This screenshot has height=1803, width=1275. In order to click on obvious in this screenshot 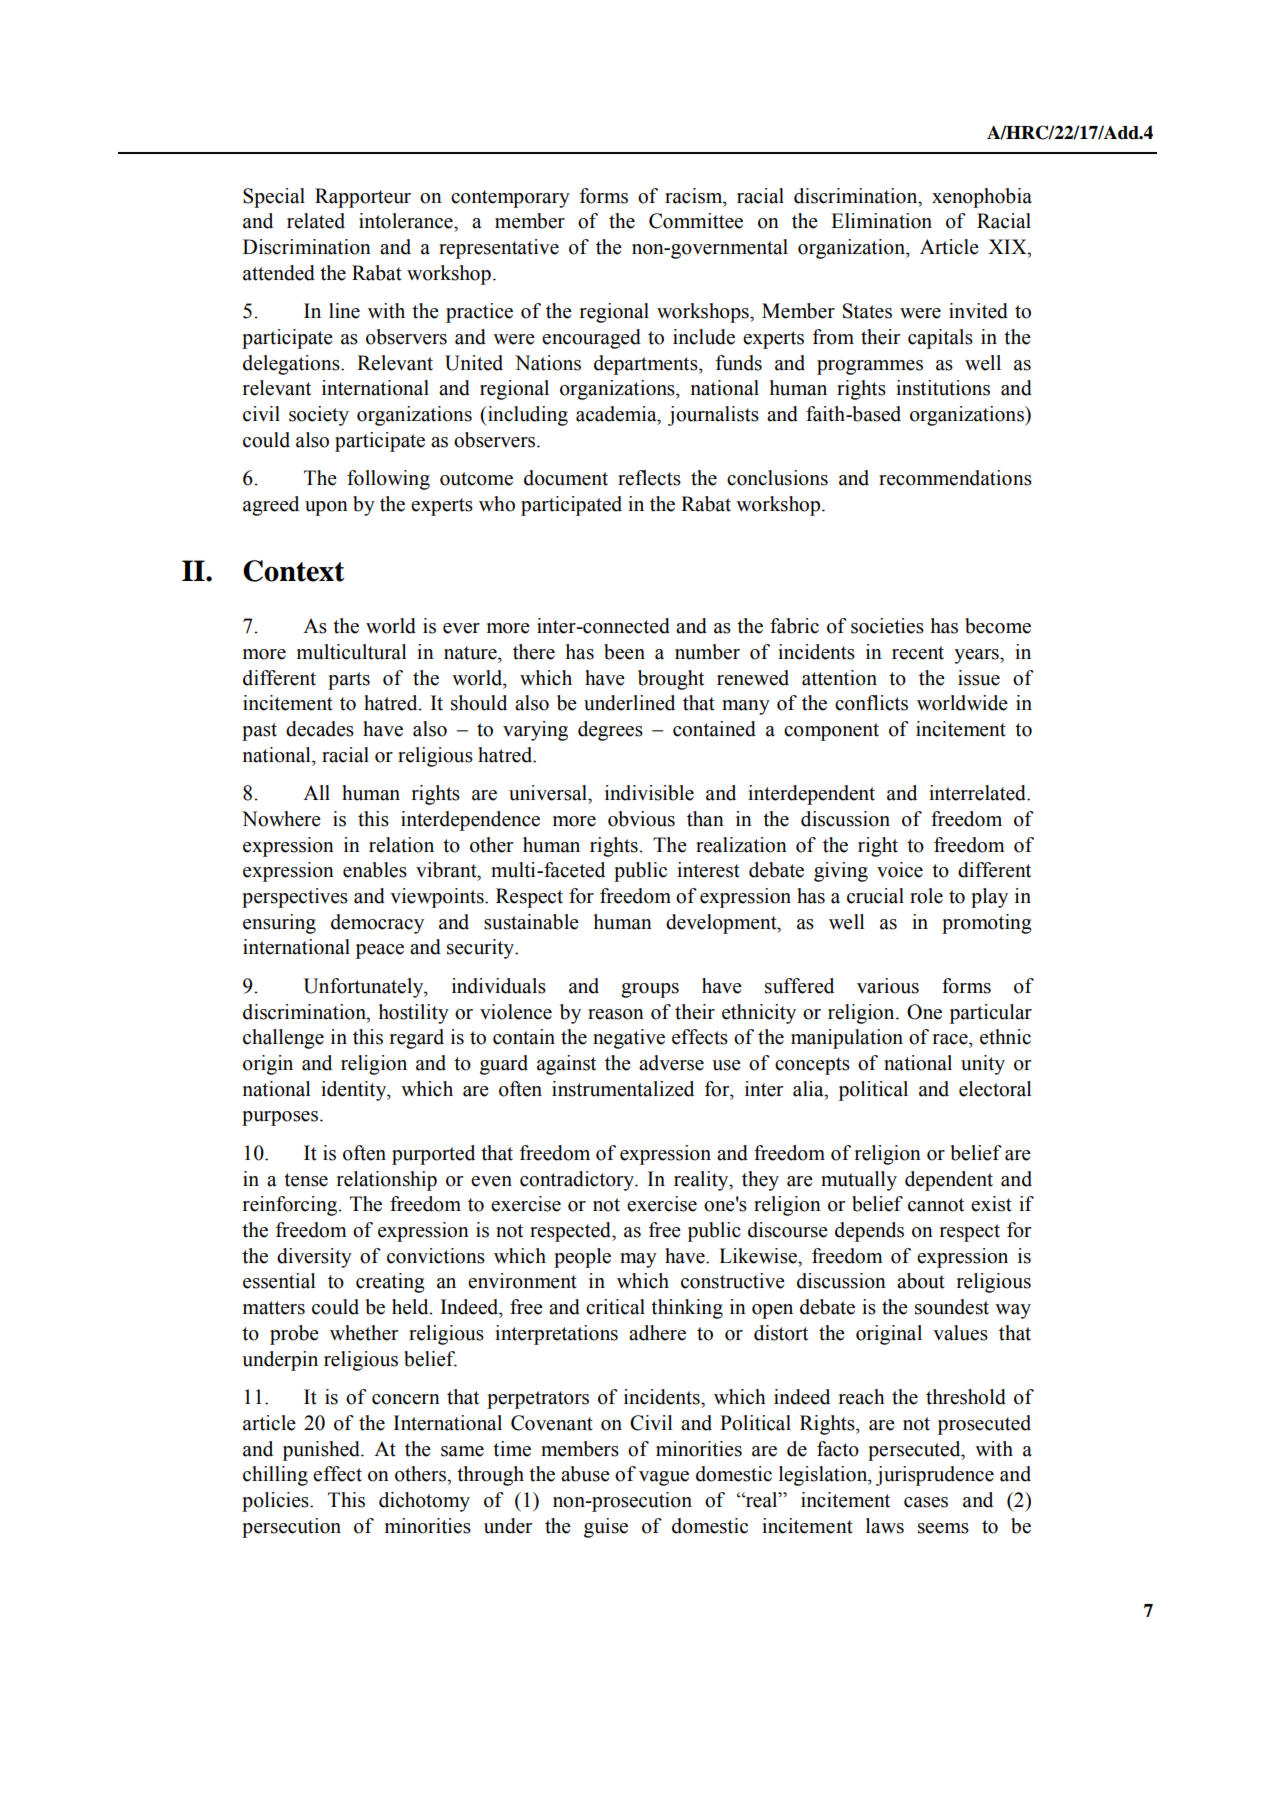, I will do `click(641, 819)`.
